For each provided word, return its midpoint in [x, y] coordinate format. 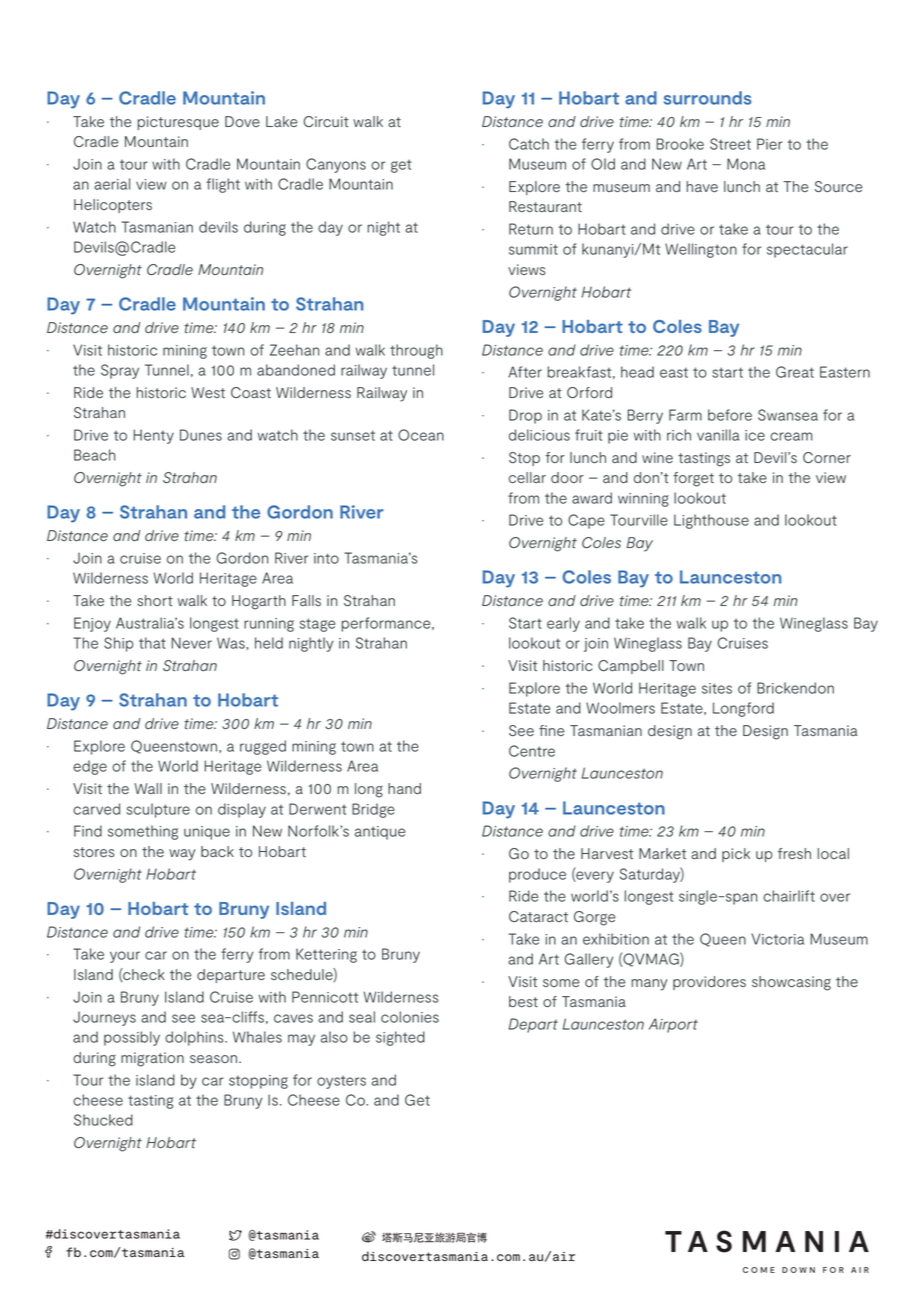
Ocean [421, 435]
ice [755, 435]
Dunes [201, 435]
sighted [400, 1038]
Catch [529, 144]
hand [404, 788]
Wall [148, 788]
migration [152, 1059]
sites [717, 688]
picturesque [178, 123]
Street [730, 144]
